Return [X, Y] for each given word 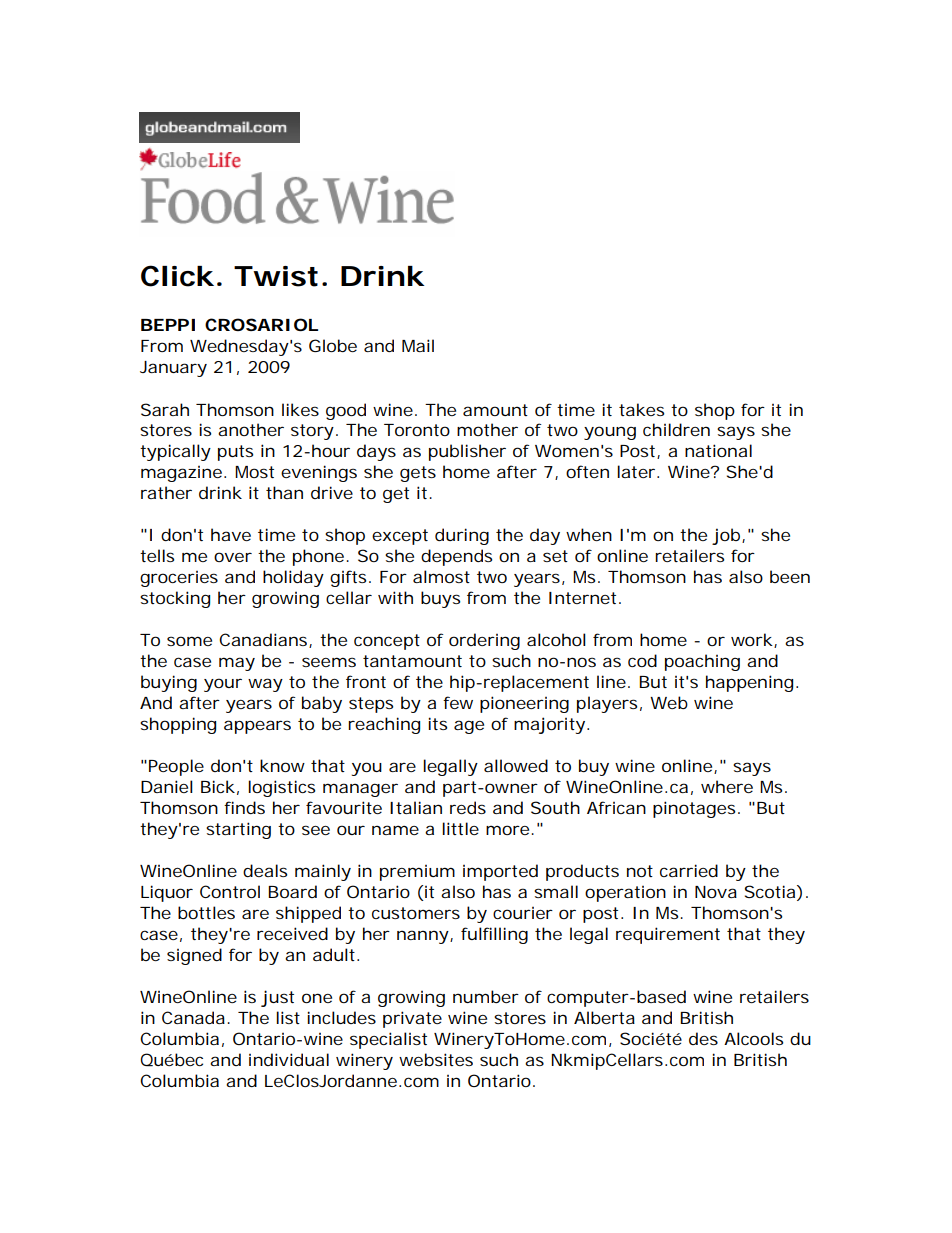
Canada [193, 1017]
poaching [702, 662]
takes [641, 409]
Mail [418, 345]
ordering [484, 641]
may [237, 664]
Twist [276, 276]
